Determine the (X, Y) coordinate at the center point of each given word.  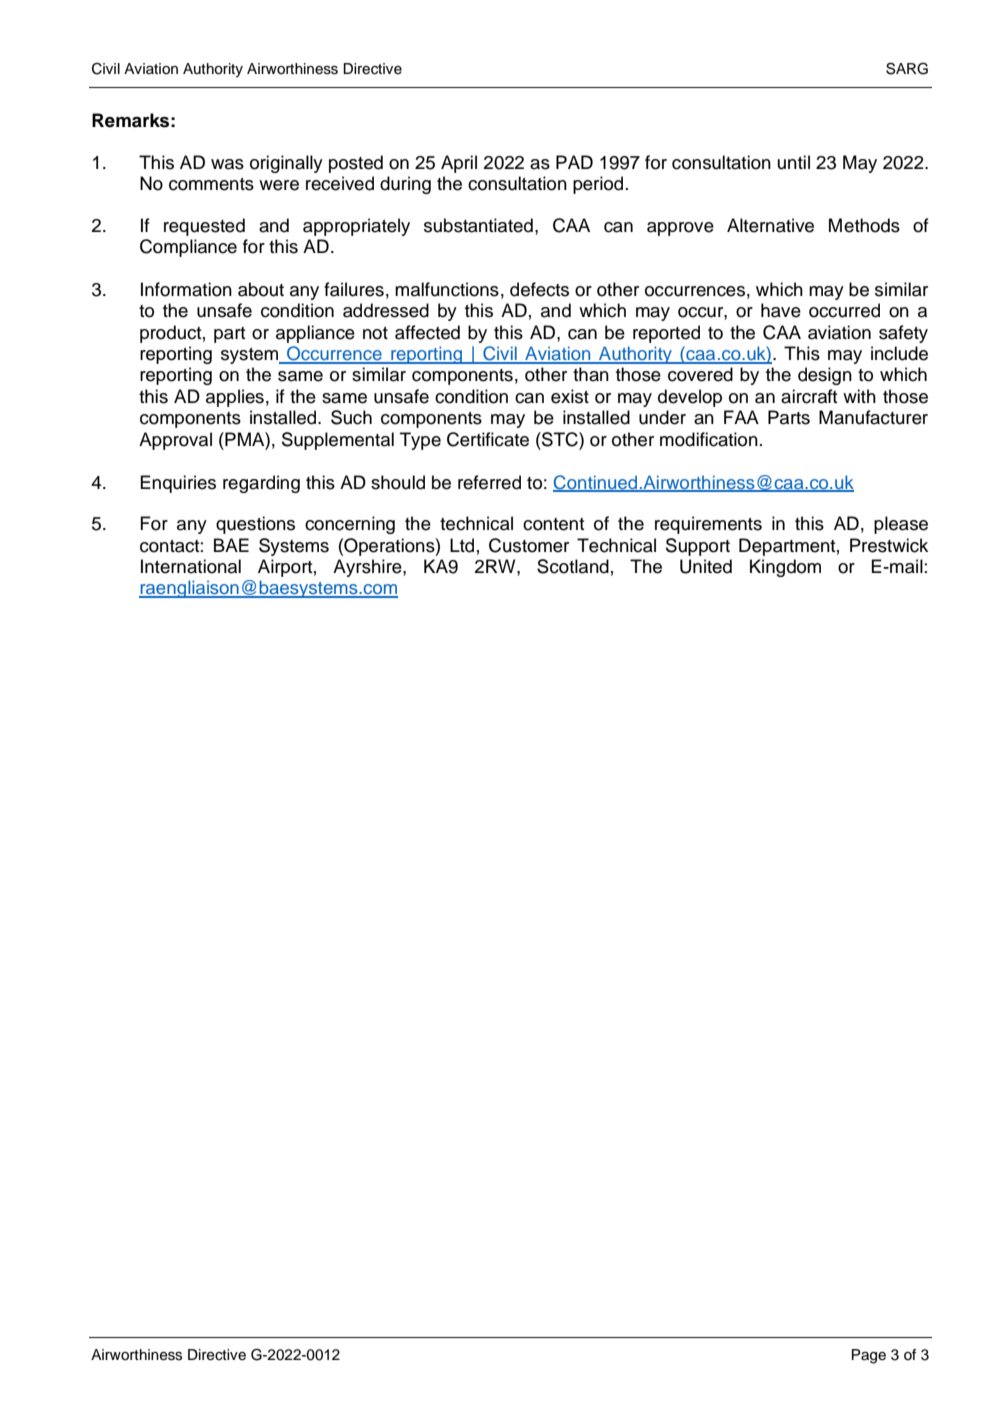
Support (698, 547)
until (794, 162)
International (191, 566)
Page (869, 1356)
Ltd (462, 545)
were (279, 185)
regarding (261, 484)
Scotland (573, 566)
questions (255, 525)
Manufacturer (873, 417)
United (706, 566)
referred (489, 482)
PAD (574, 162)
